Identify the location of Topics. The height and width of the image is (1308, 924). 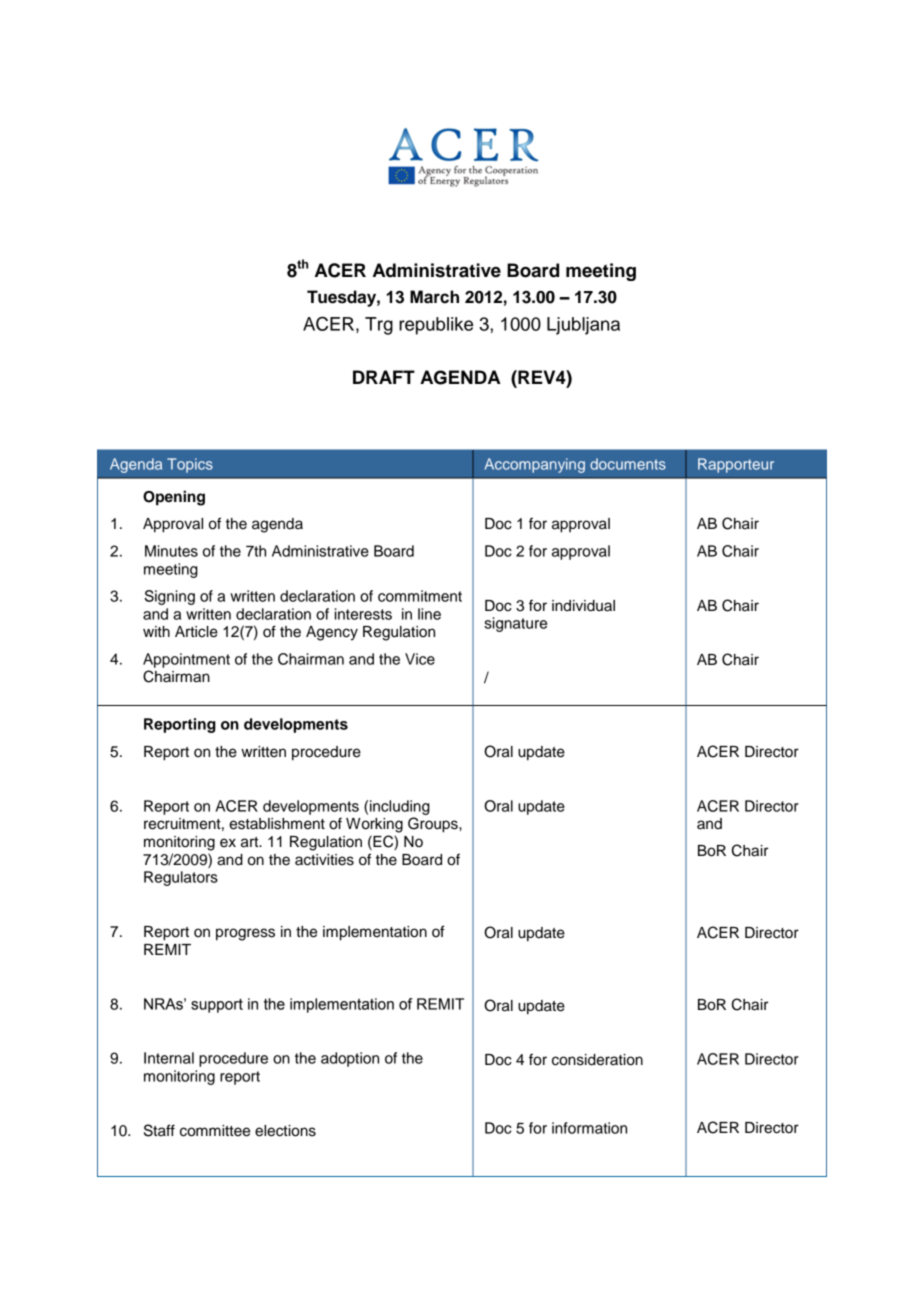
(190, 465).
